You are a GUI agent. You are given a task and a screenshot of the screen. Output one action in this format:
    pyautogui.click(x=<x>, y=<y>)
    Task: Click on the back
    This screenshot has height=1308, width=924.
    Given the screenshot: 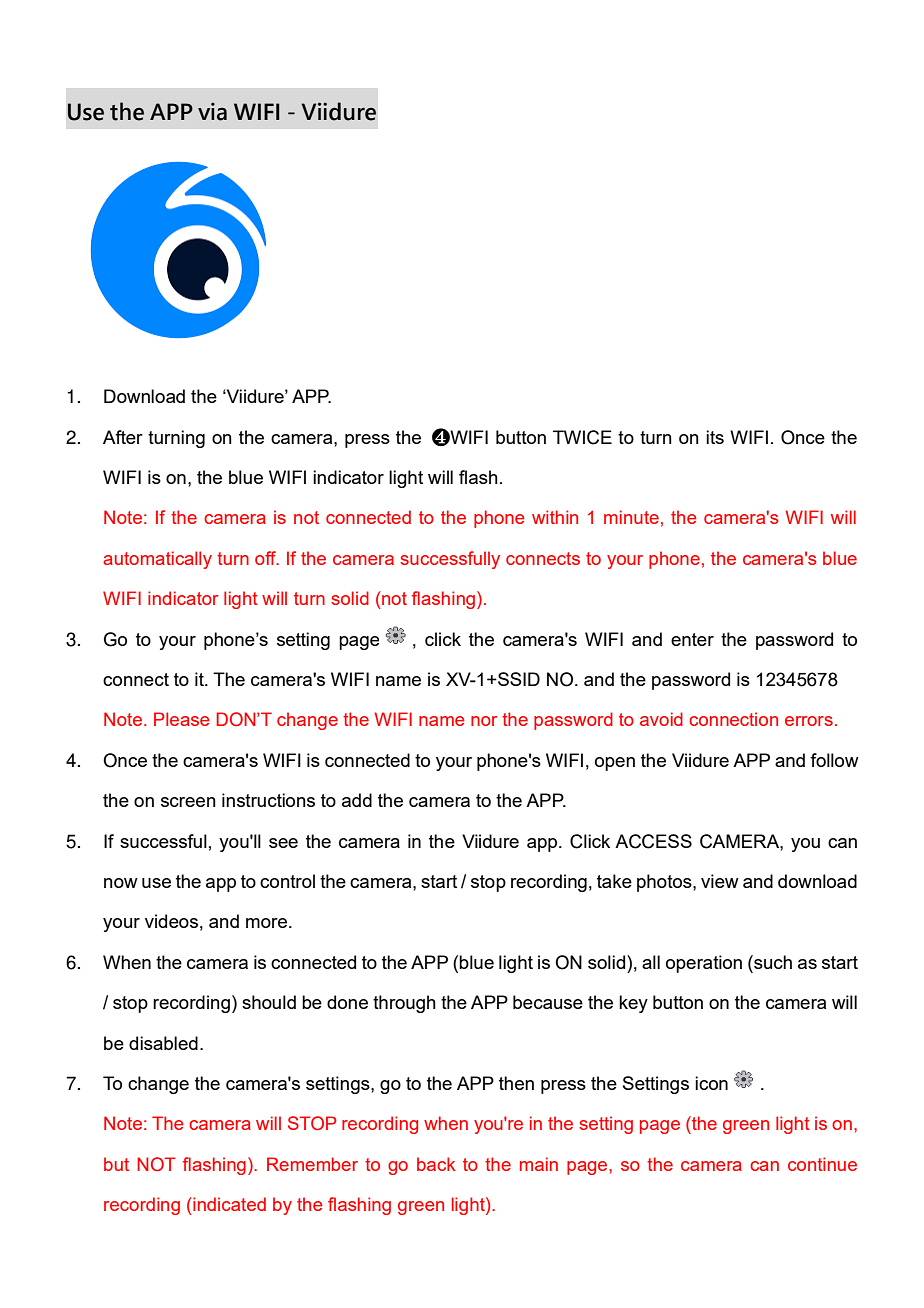 What is the action you would take?
    pyautogui.click(x=436, y=1164)
